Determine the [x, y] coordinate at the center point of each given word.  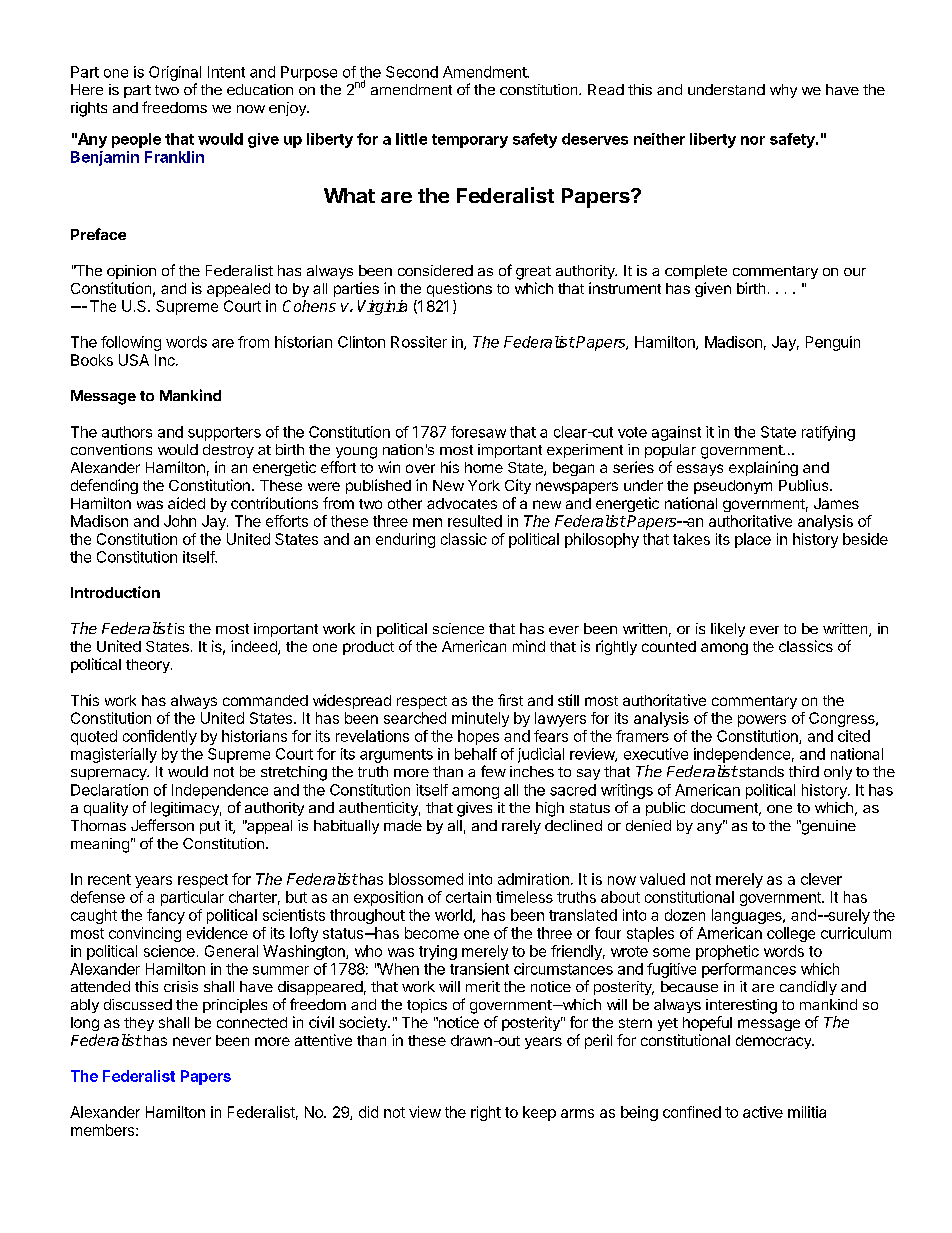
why [783, 91]
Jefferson [162, 825]
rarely [521, 827]
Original [175, 73]
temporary [470, 141]
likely [728, 630]
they [139, 1024]
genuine [827, 827]
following [131, 343]
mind [529, 646]
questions [459, 289]
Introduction [115, 592]
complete [696, 272]
